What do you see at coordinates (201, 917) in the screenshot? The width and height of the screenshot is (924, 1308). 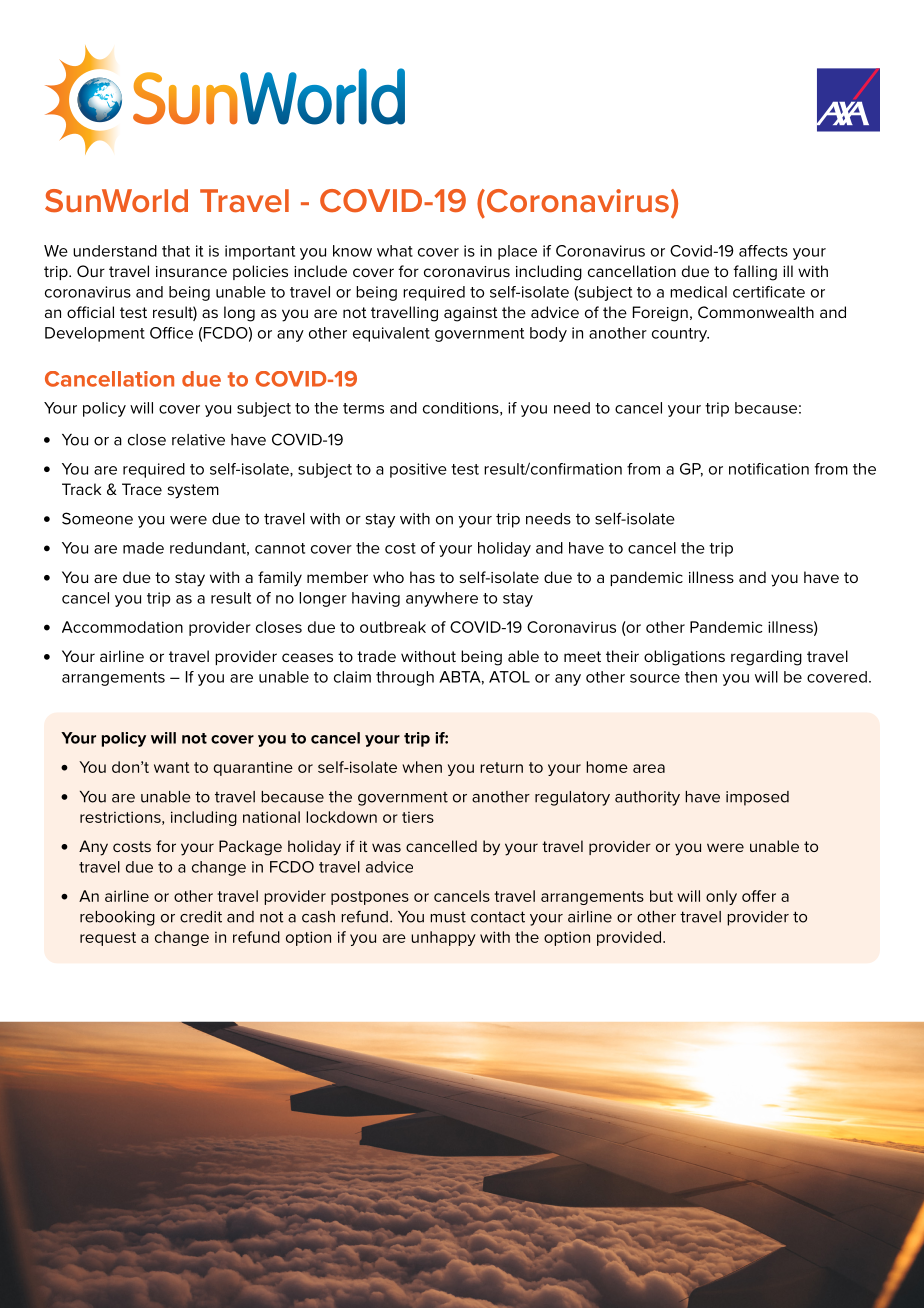 I see `credit` at bounding box center [201, 917].
